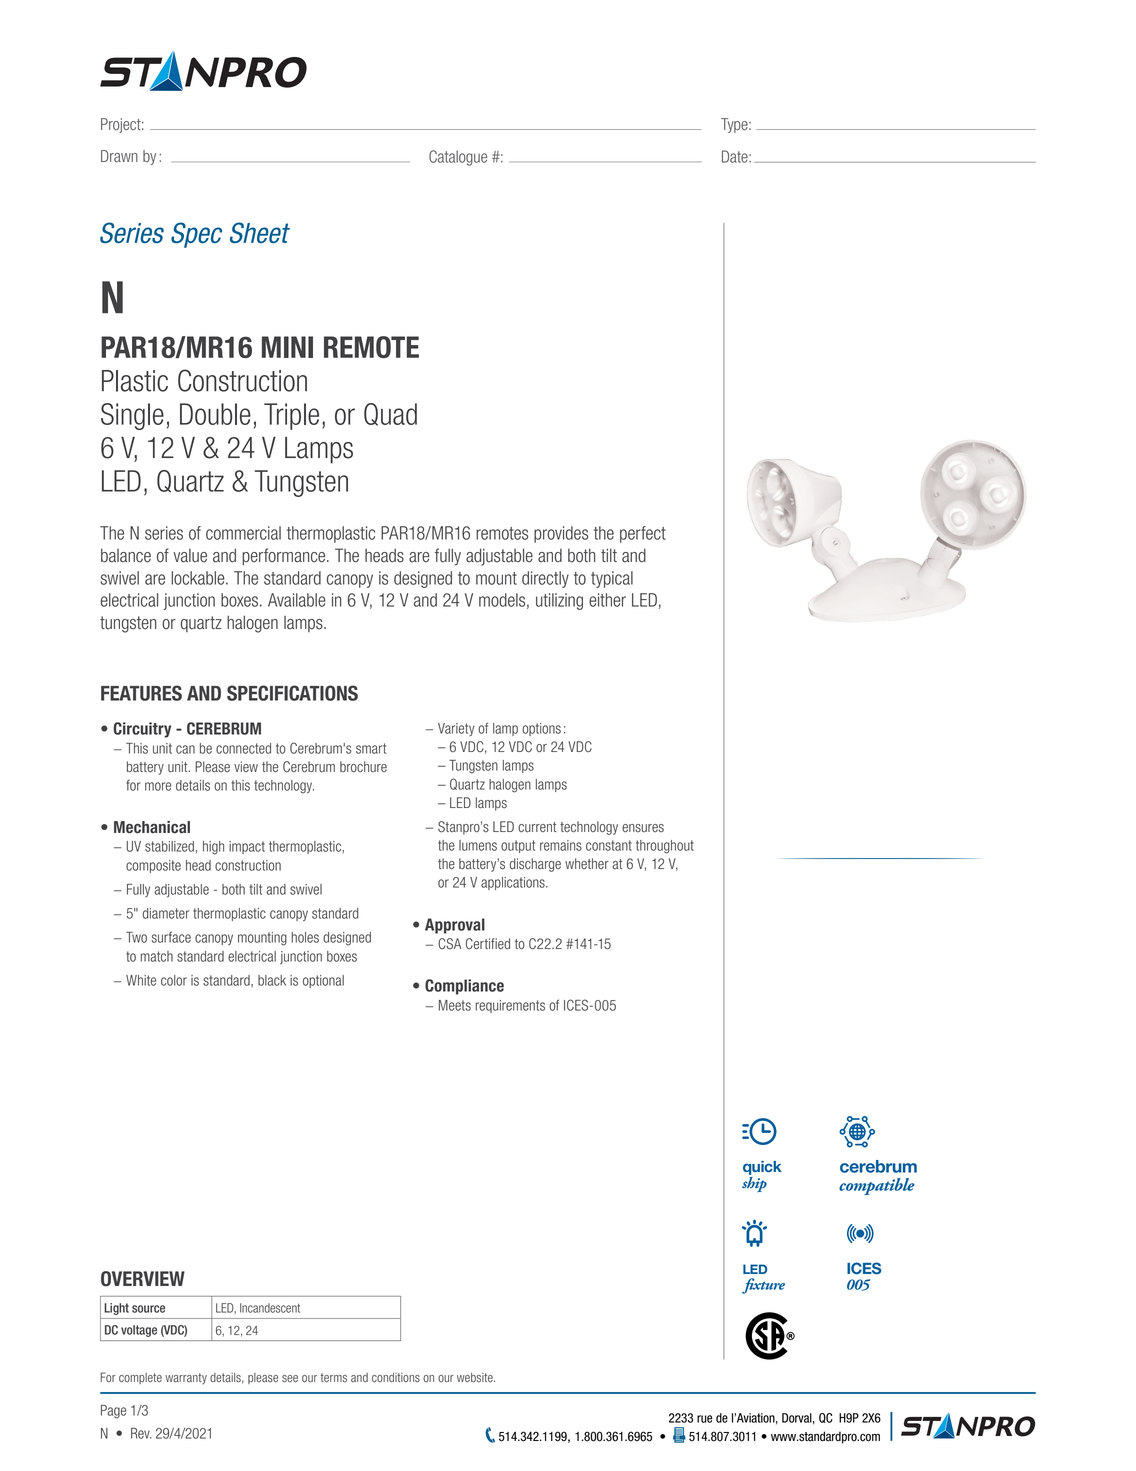 The image size is (1136, 1471). I want to click on value, so click(190, 556).
